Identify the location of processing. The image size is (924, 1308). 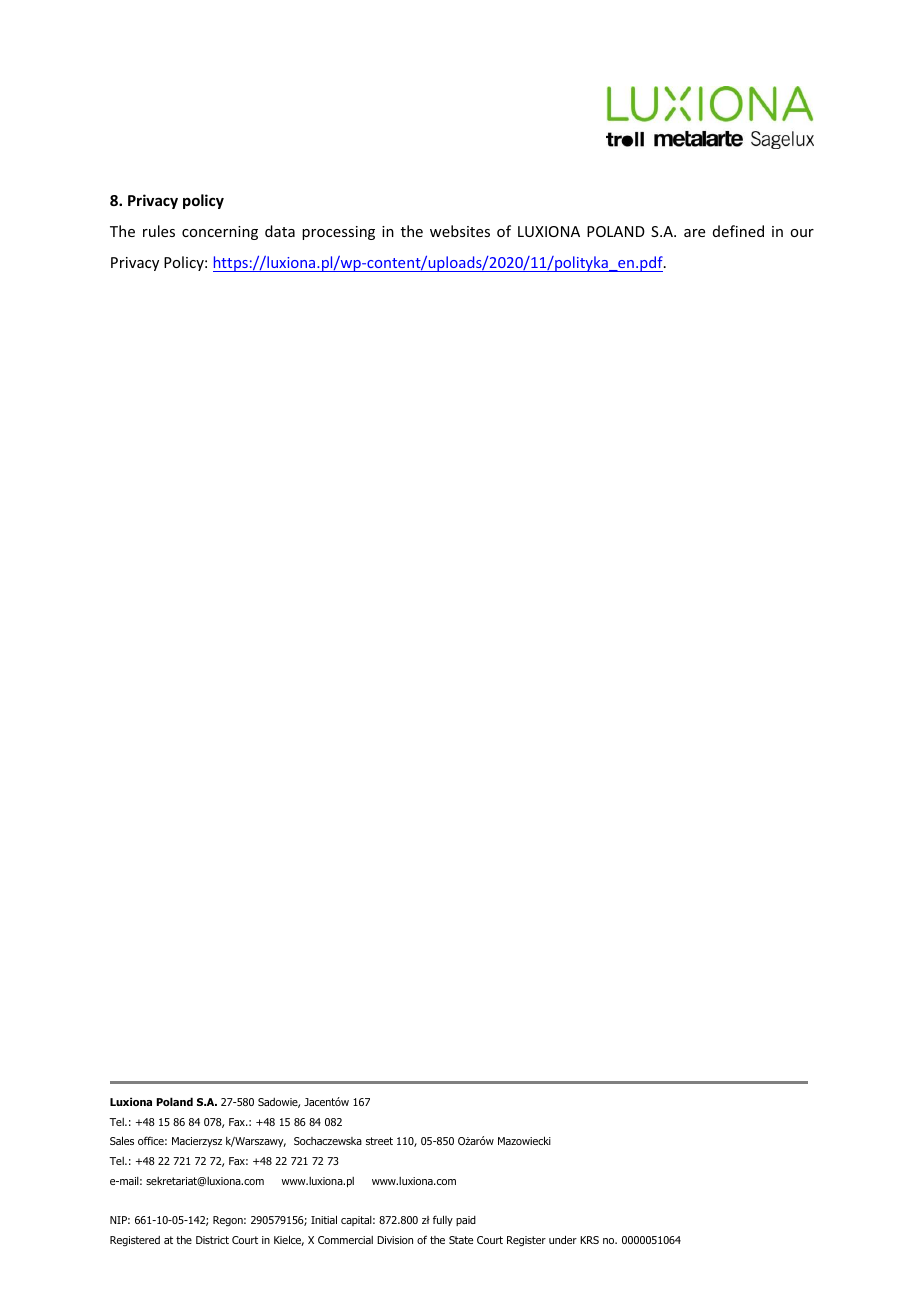
(338, 233).
